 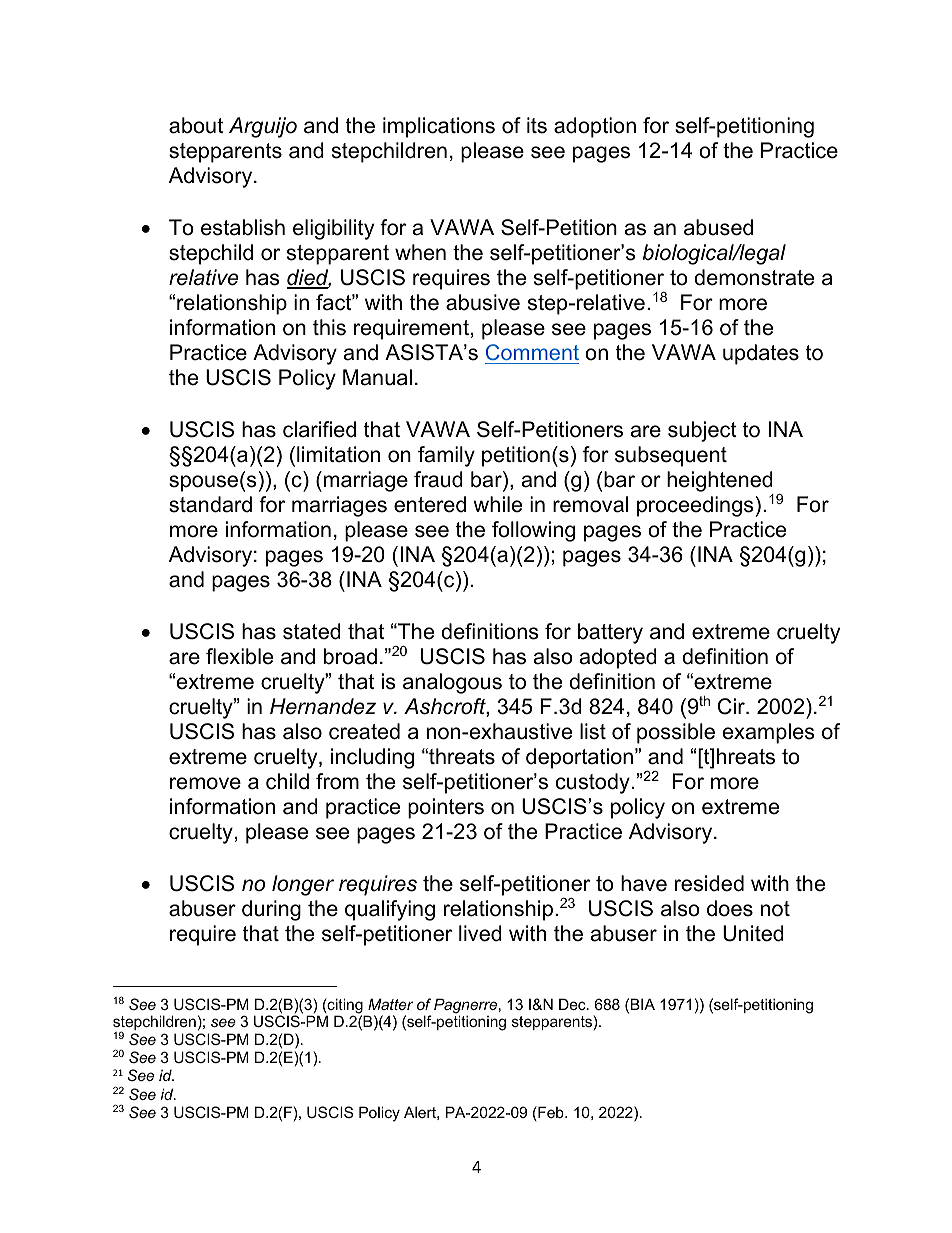 I want to click on Matter, so click(x=390, y=1004).
